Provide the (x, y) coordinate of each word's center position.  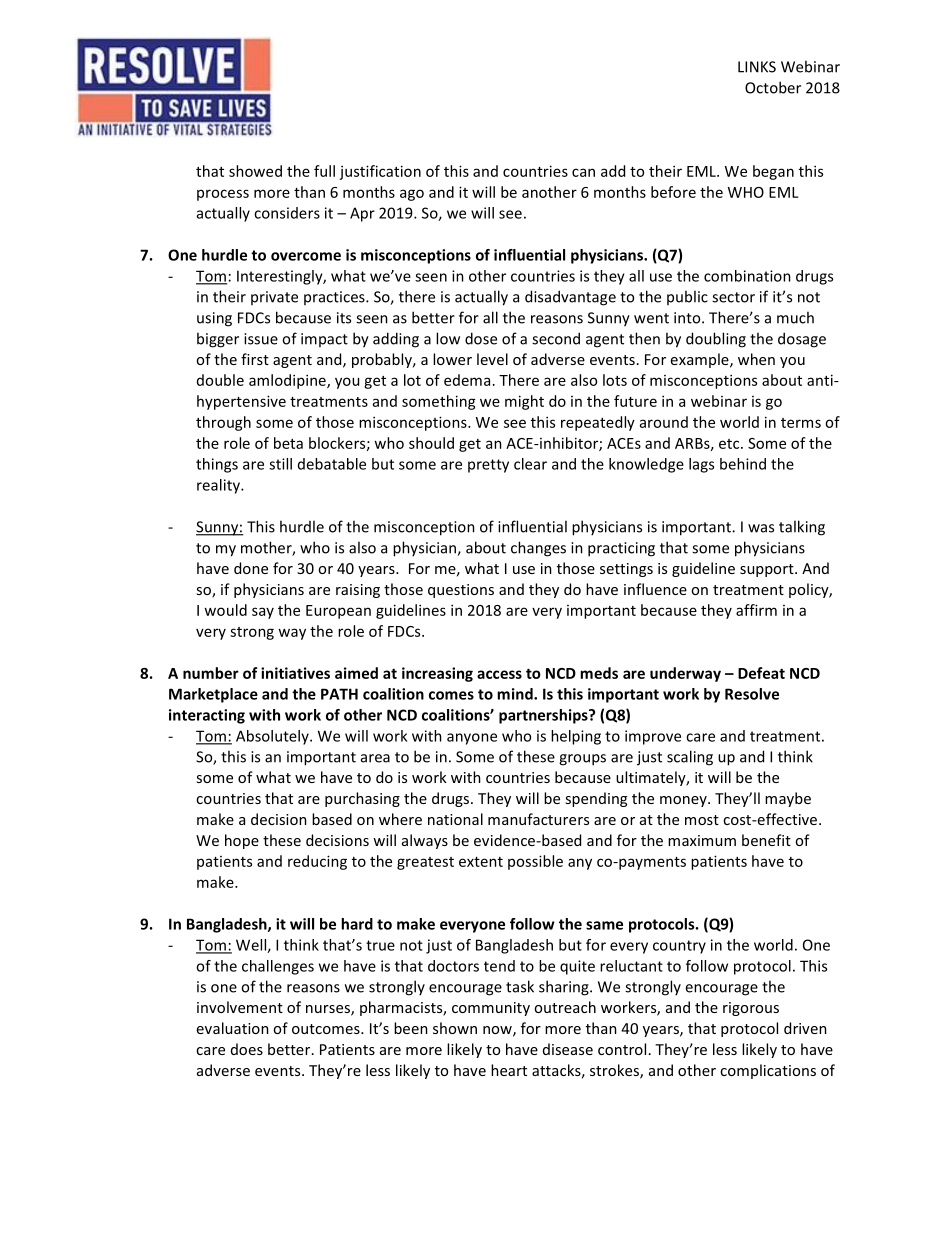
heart (509, 1070)
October (773, 87)
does (247, 1049)
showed (255, 171)
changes (538, 549)
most (702, 820)
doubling (716, 340)
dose (481, 338)
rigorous (751, 1009)
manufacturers (538, 819)
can (583, 172)
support (768, 570)
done (251, 568)
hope (242, 841)
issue (261, 339)
